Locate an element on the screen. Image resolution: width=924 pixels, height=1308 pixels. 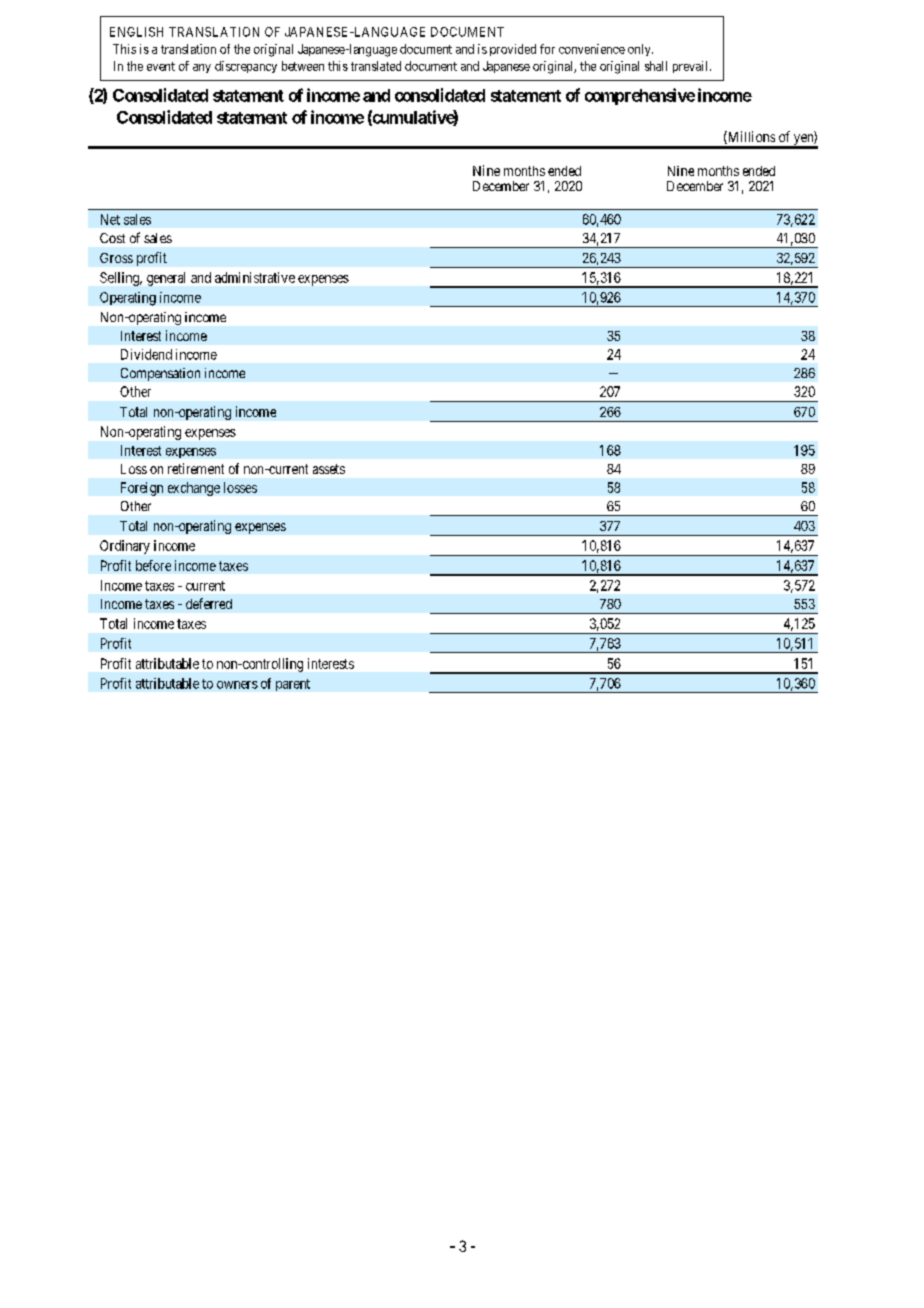
Dividend is located at coordinates (146, 354).
